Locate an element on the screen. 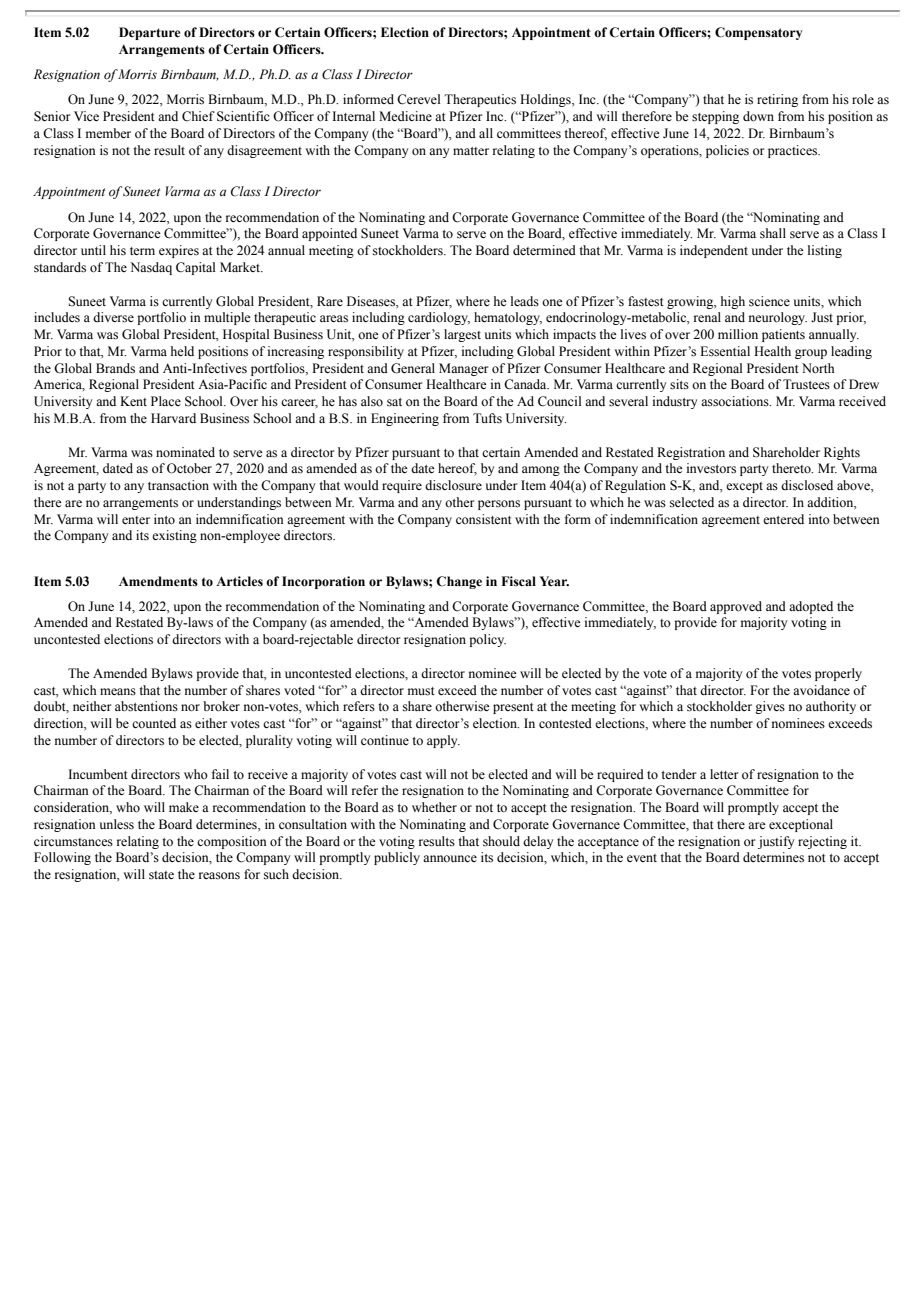 This screenshot has width=924, height=1308. investors is located at coordinates (711, 468).
